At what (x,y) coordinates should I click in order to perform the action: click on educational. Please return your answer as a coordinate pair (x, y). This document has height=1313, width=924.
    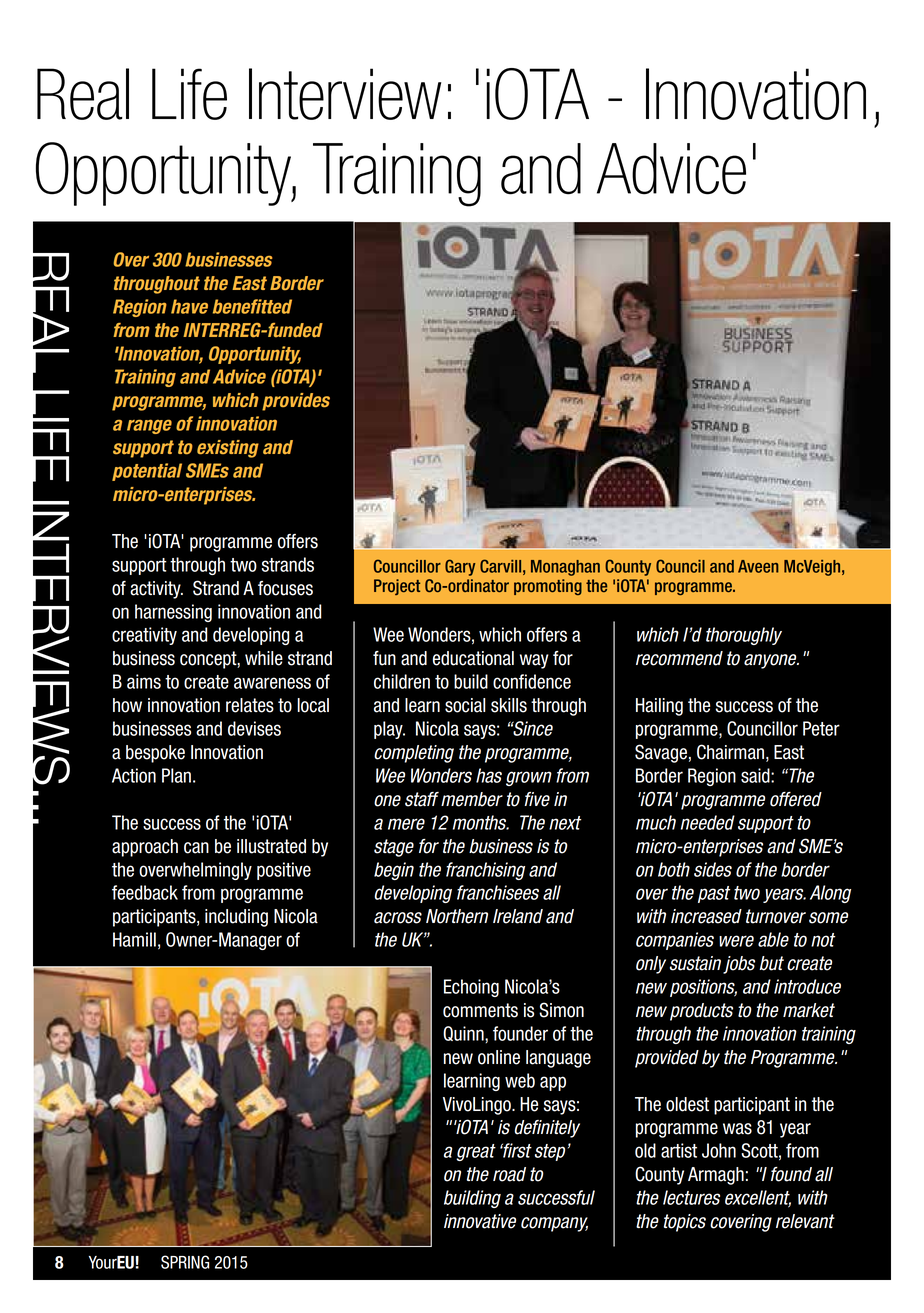
    Looking at the image, I should click on (473, 658).
